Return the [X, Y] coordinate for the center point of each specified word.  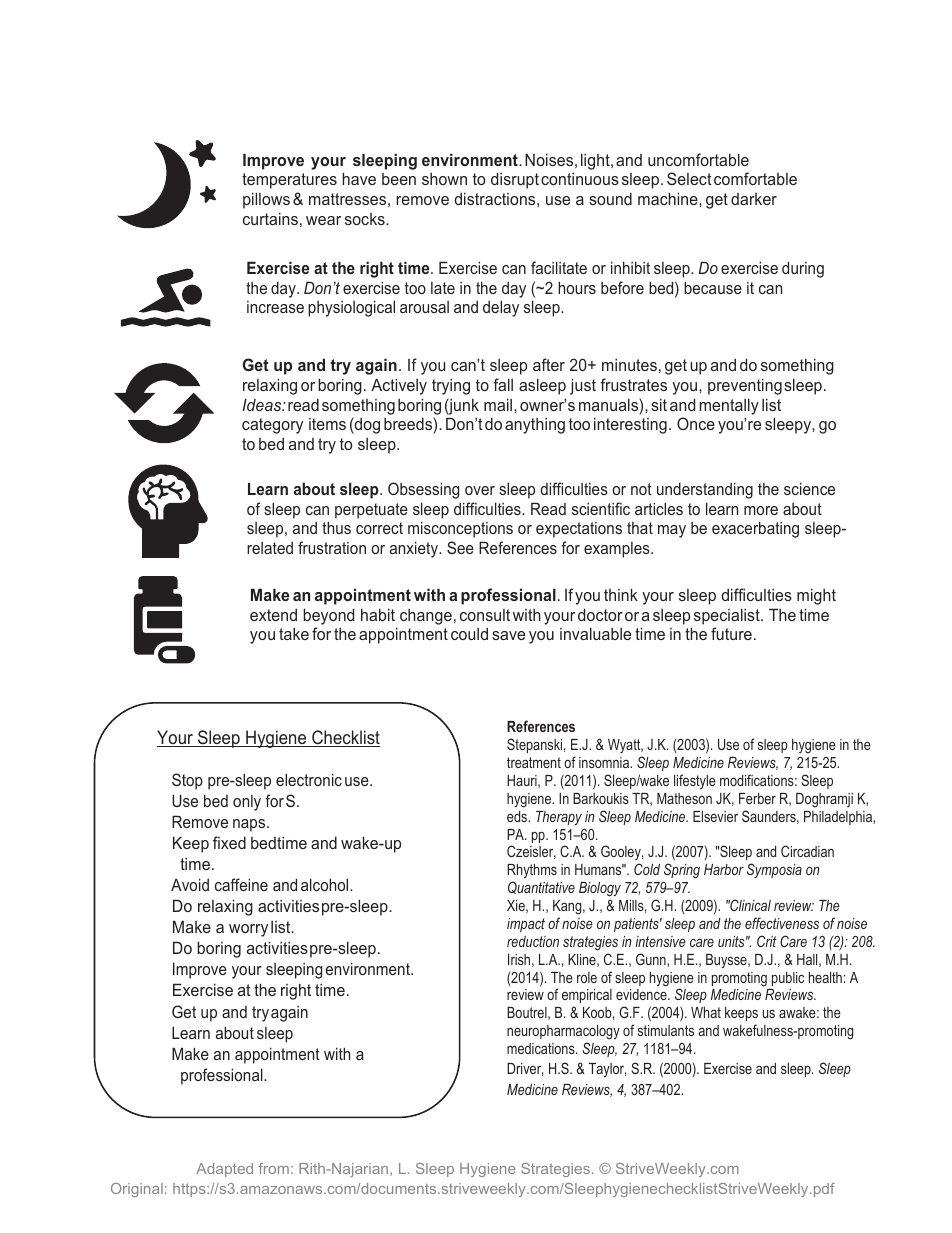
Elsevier [715, 816]
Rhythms [532, 871]
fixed [229, 842]
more [761, 510]
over [480, 490]
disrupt [515, 180]
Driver [525, 1069]
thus [336, 527]
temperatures [289, 181]
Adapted [224, 1170]
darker [754, 199]
